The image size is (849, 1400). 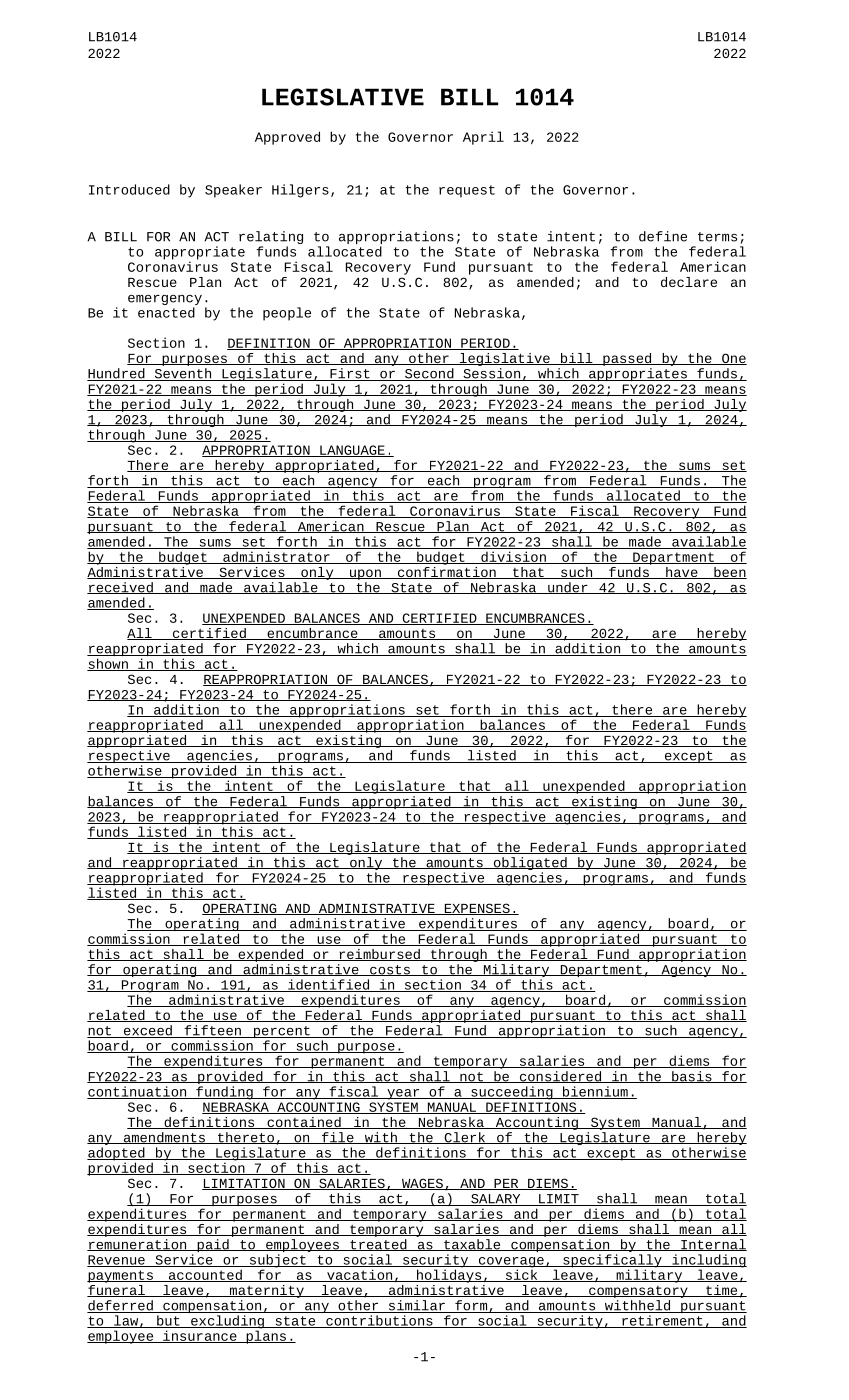 I want to click on define, so click(x=663, y=236).
